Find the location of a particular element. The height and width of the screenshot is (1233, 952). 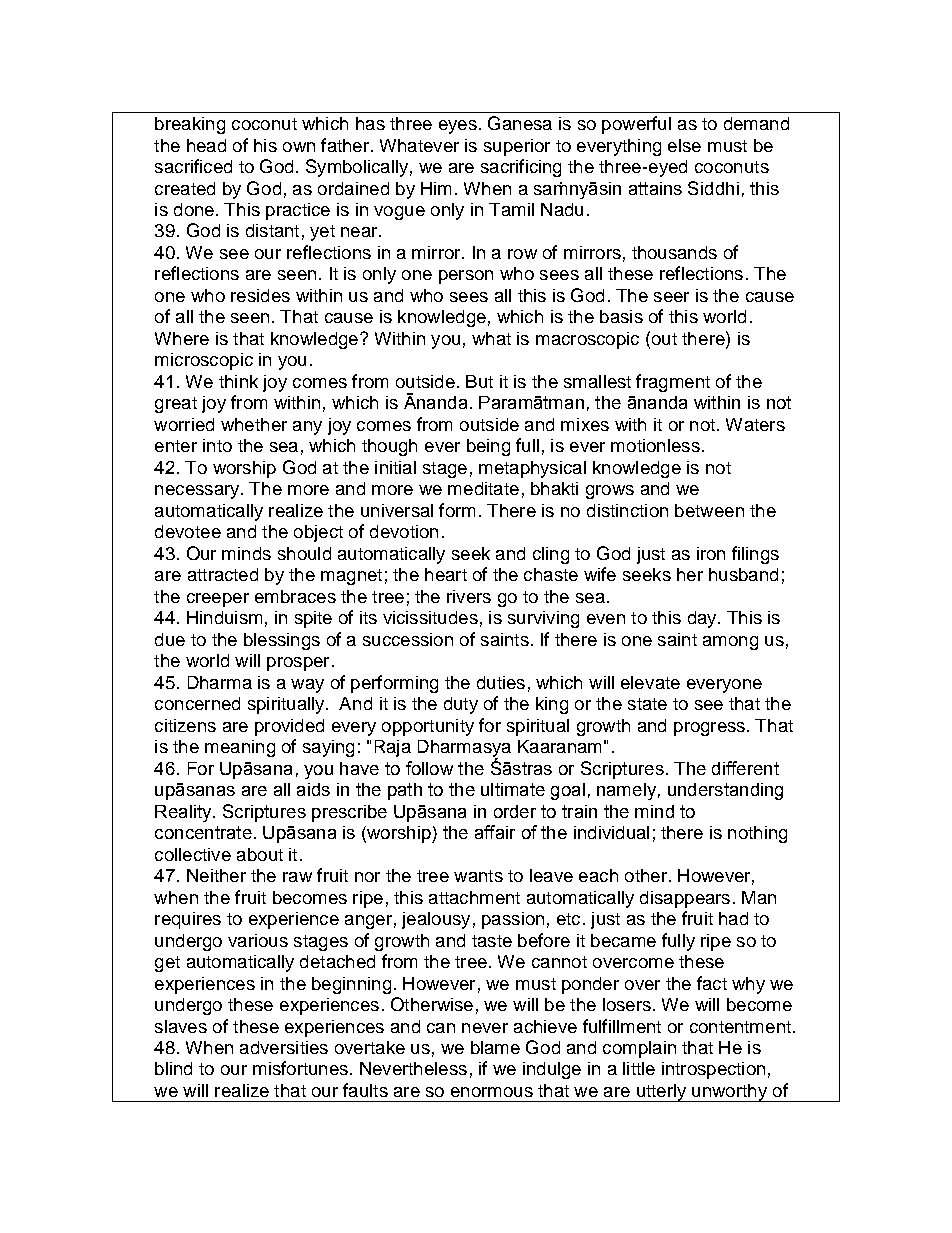

affair is located at coordinates (495, 832).
